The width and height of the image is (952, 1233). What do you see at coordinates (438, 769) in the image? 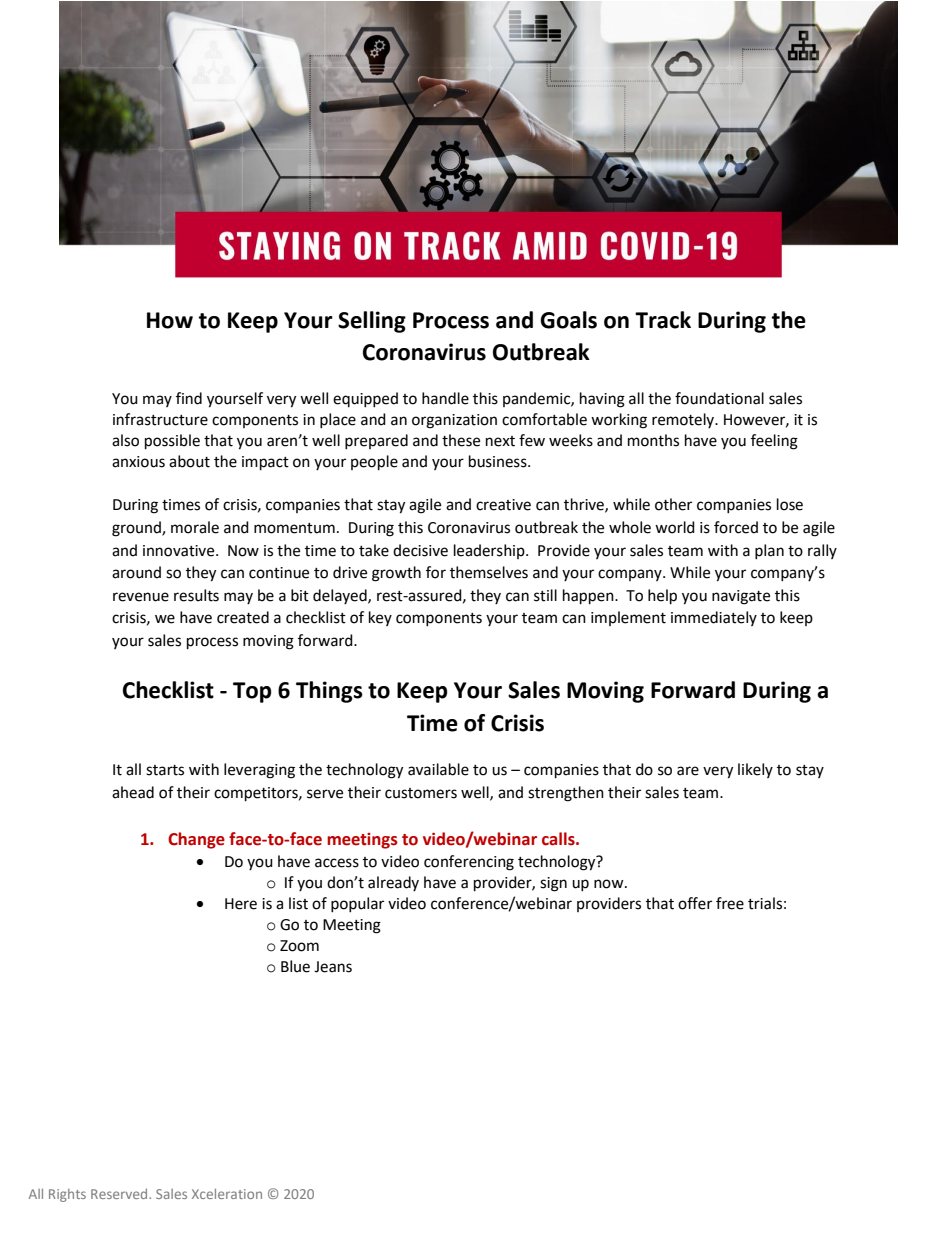
I see `available` at bounding box center [438, 769].
